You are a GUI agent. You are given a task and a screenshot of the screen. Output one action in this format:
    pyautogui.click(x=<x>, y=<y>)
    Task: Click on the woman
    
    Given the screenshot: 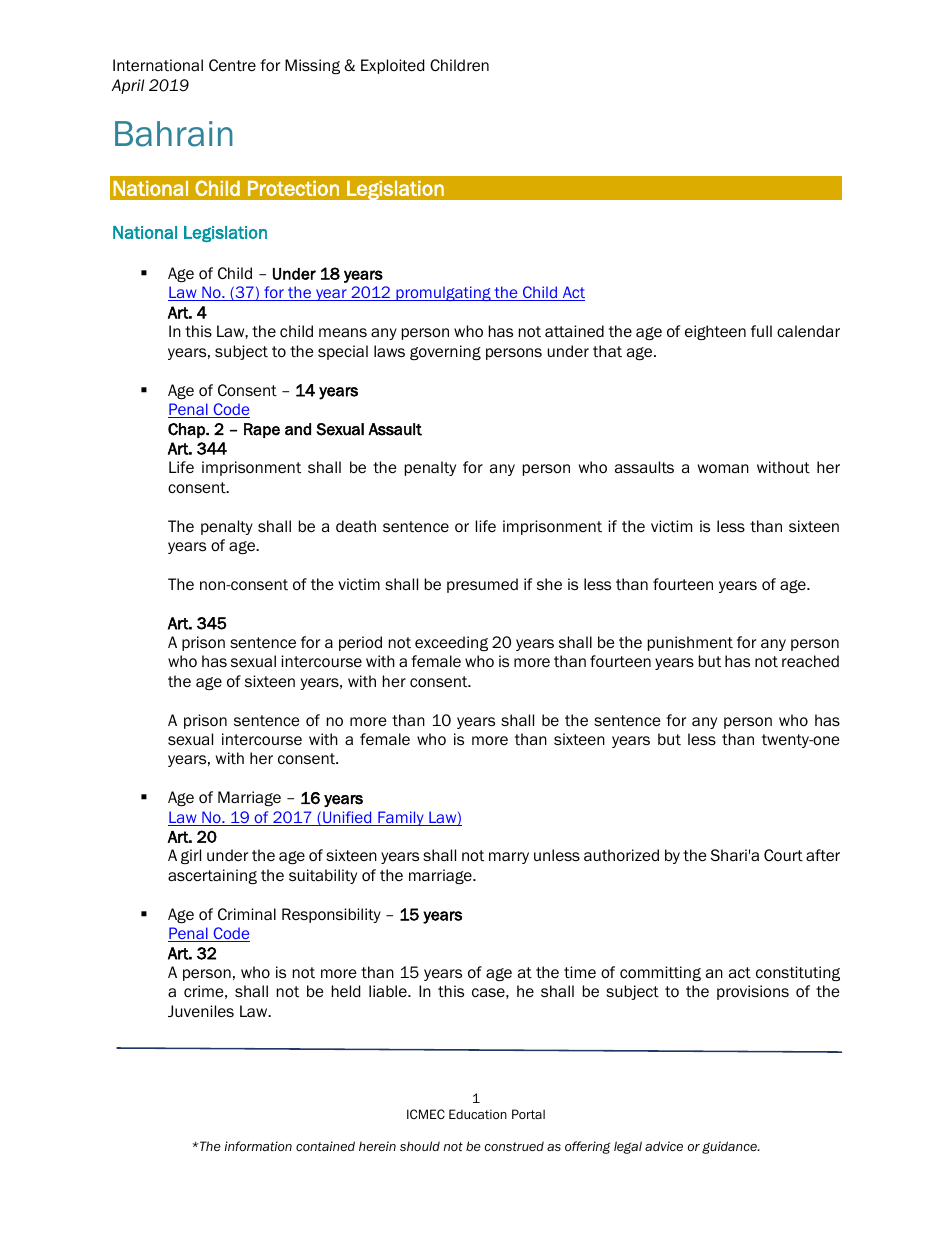 What is the action you would take?
    pyautogui.click(x=723, y=468)
